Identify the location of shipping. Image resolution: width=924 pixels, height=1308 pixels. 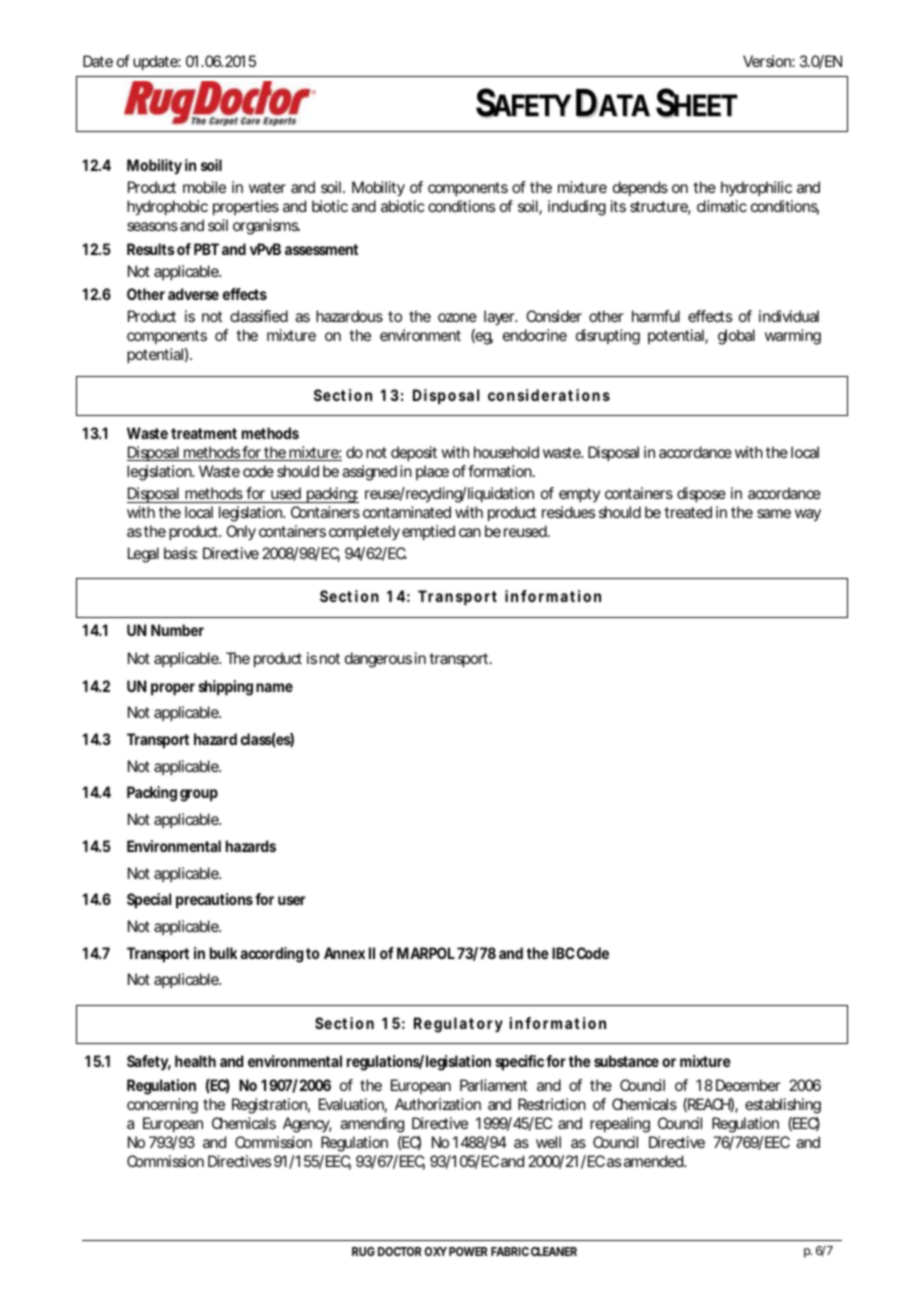
(226, 688).
